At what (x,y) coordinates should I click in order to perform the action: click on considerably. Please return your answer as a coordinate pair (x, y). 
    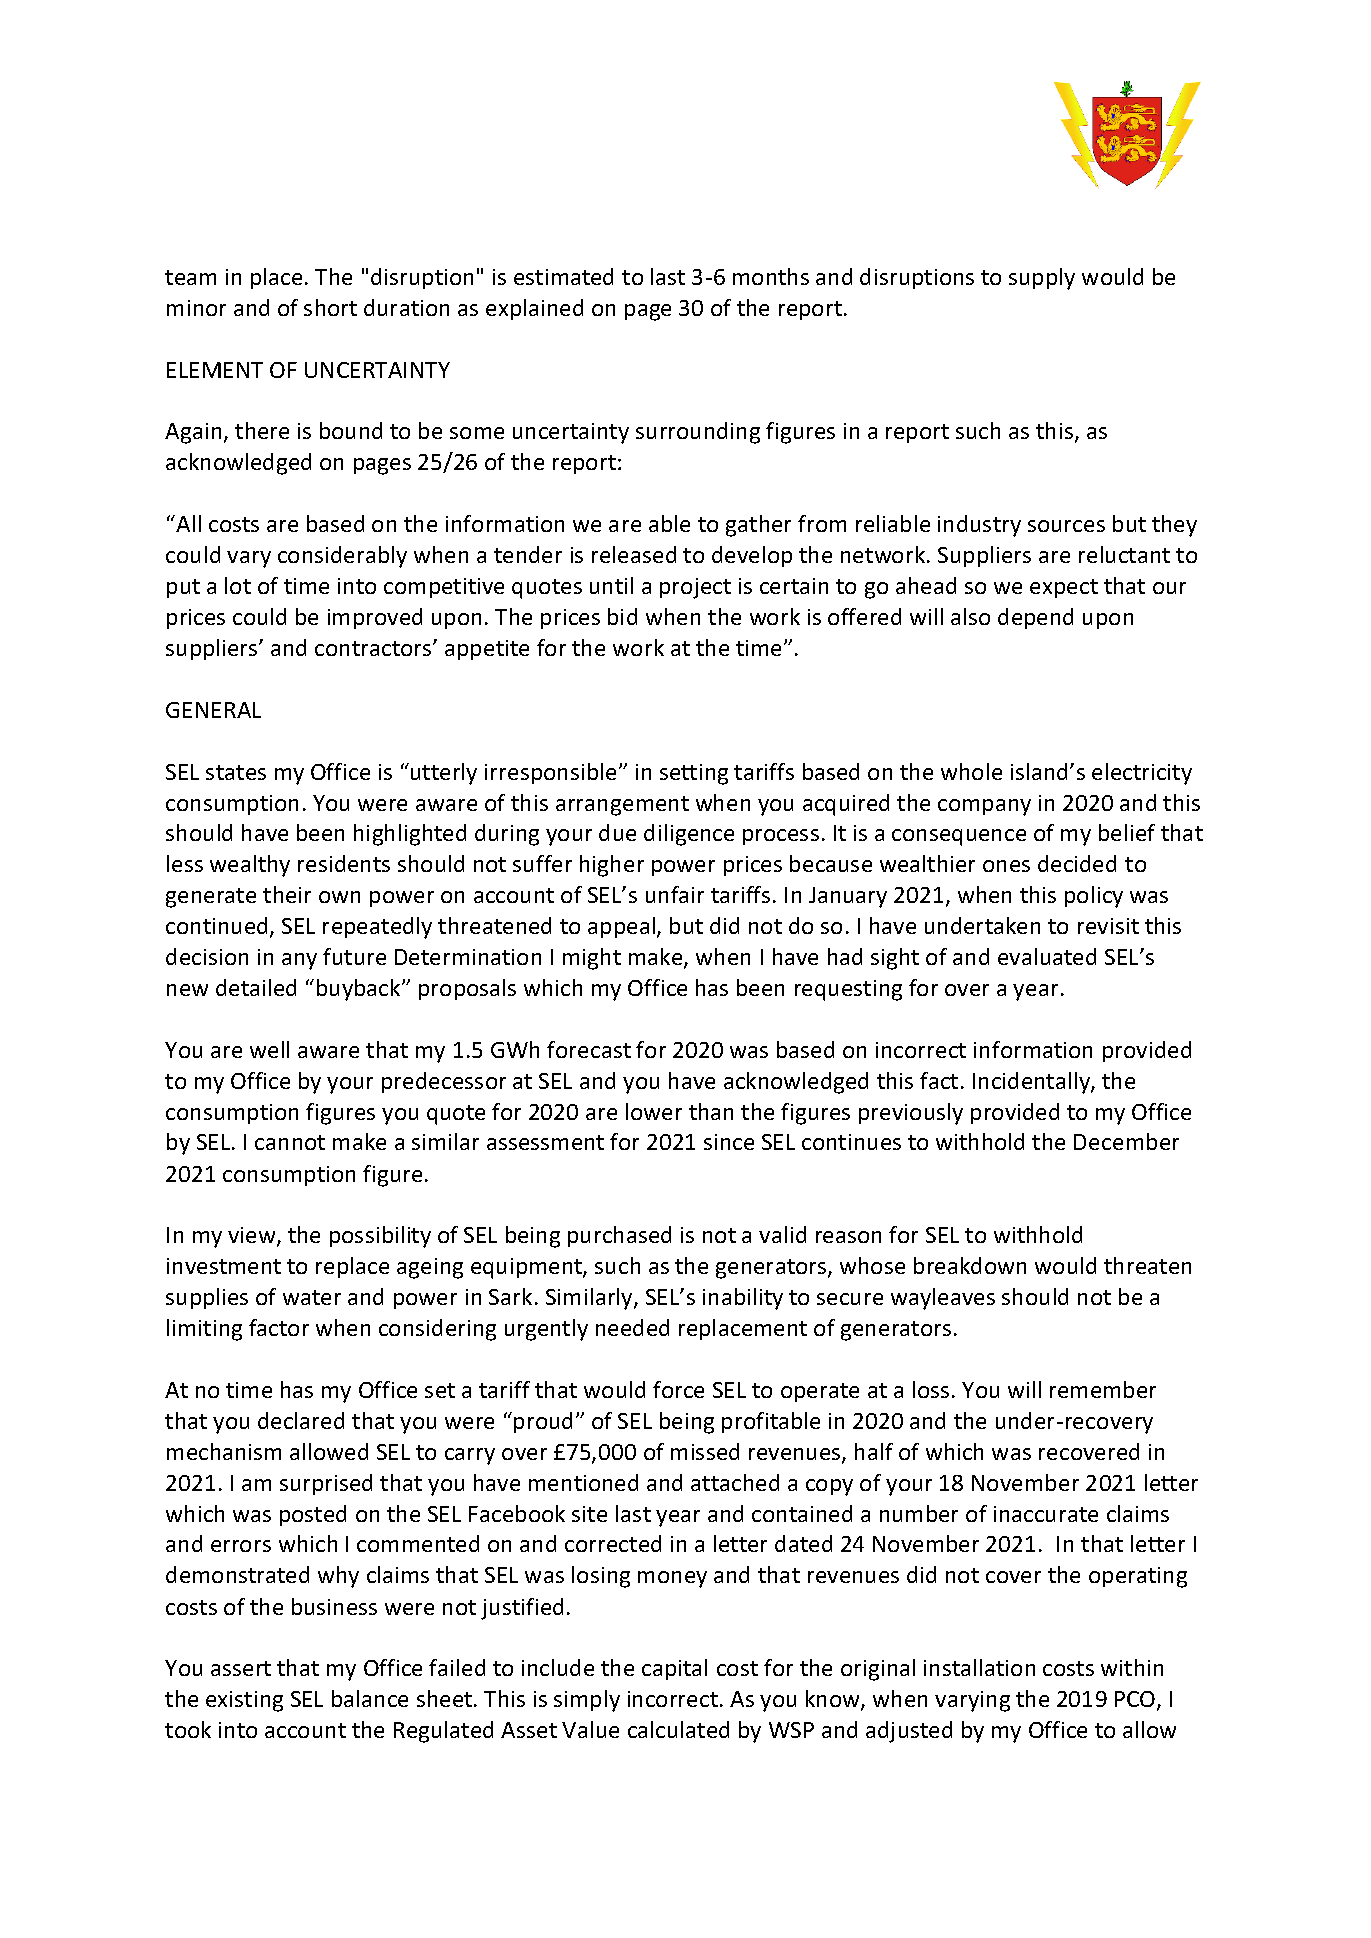
    Looking at the image, I should click on (342, 557).
